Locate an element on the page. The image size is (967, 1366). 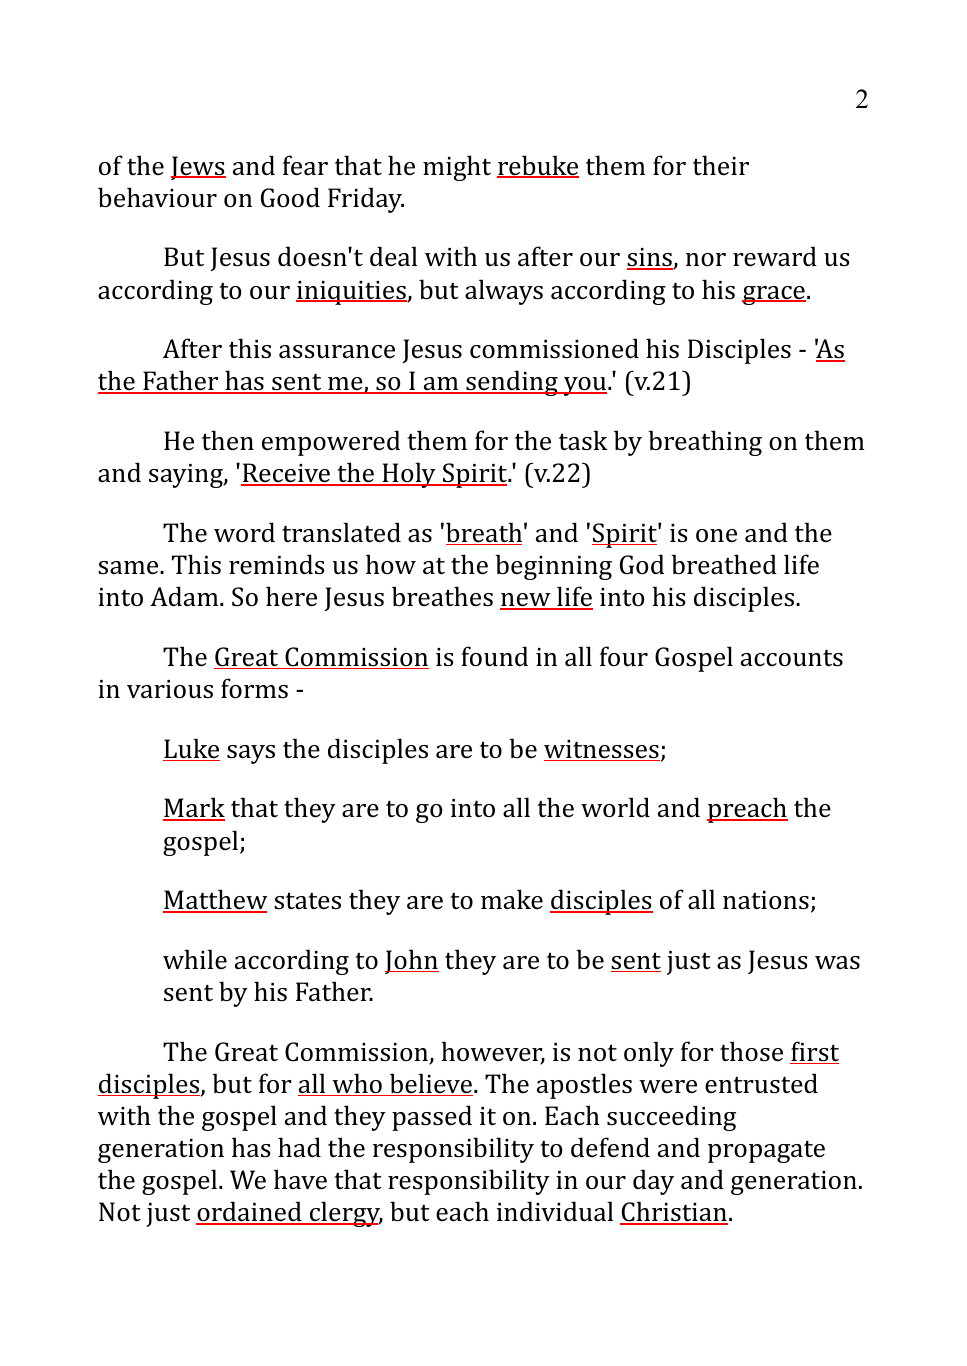
ordained is located at coordinates (250, 1213).
